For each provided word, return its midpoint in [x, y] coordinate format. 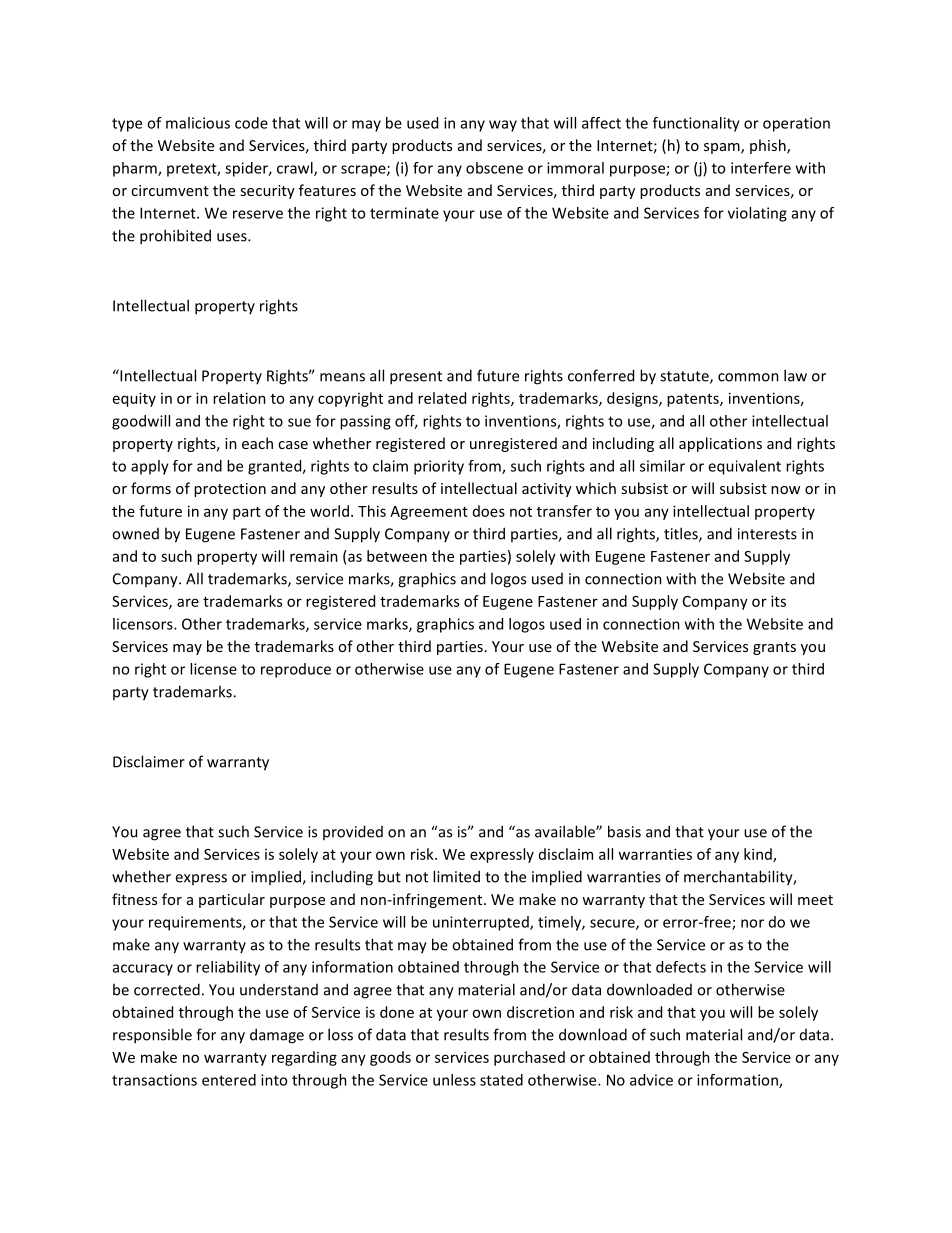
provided [353, 832]
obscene [494, 168]
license [213, 669]
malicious [198, 123]
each [257, 443]
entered [229, 1080]
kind [759, 855]
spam [723, 148]
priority [439, 467]
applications [720, 444]
